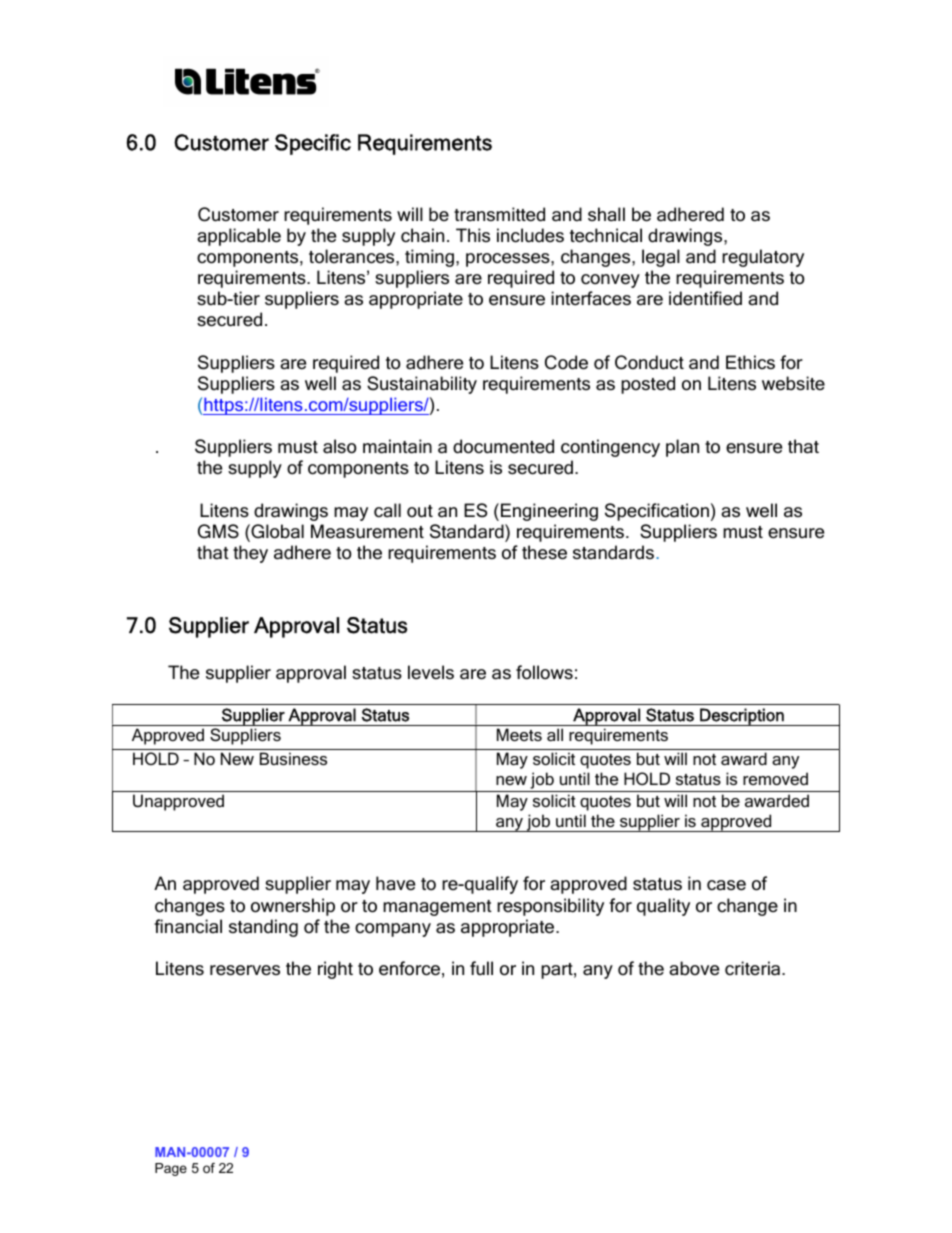 This image has height=1233, width=952. Describe the element at coordinates (742, 717) in the image. I see `Description` at that location.
